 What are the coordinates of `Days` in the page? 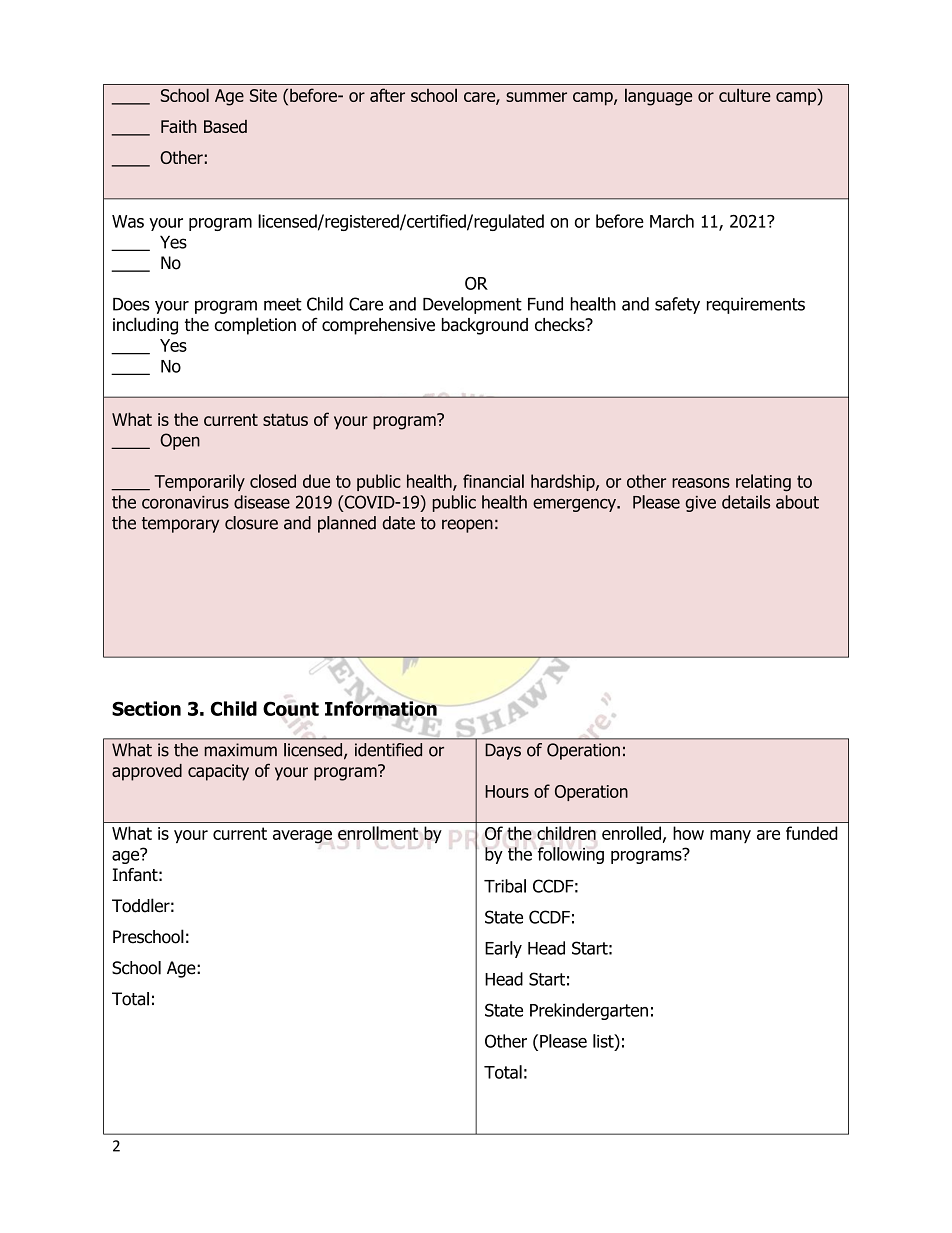 It's located at (503, 751).
